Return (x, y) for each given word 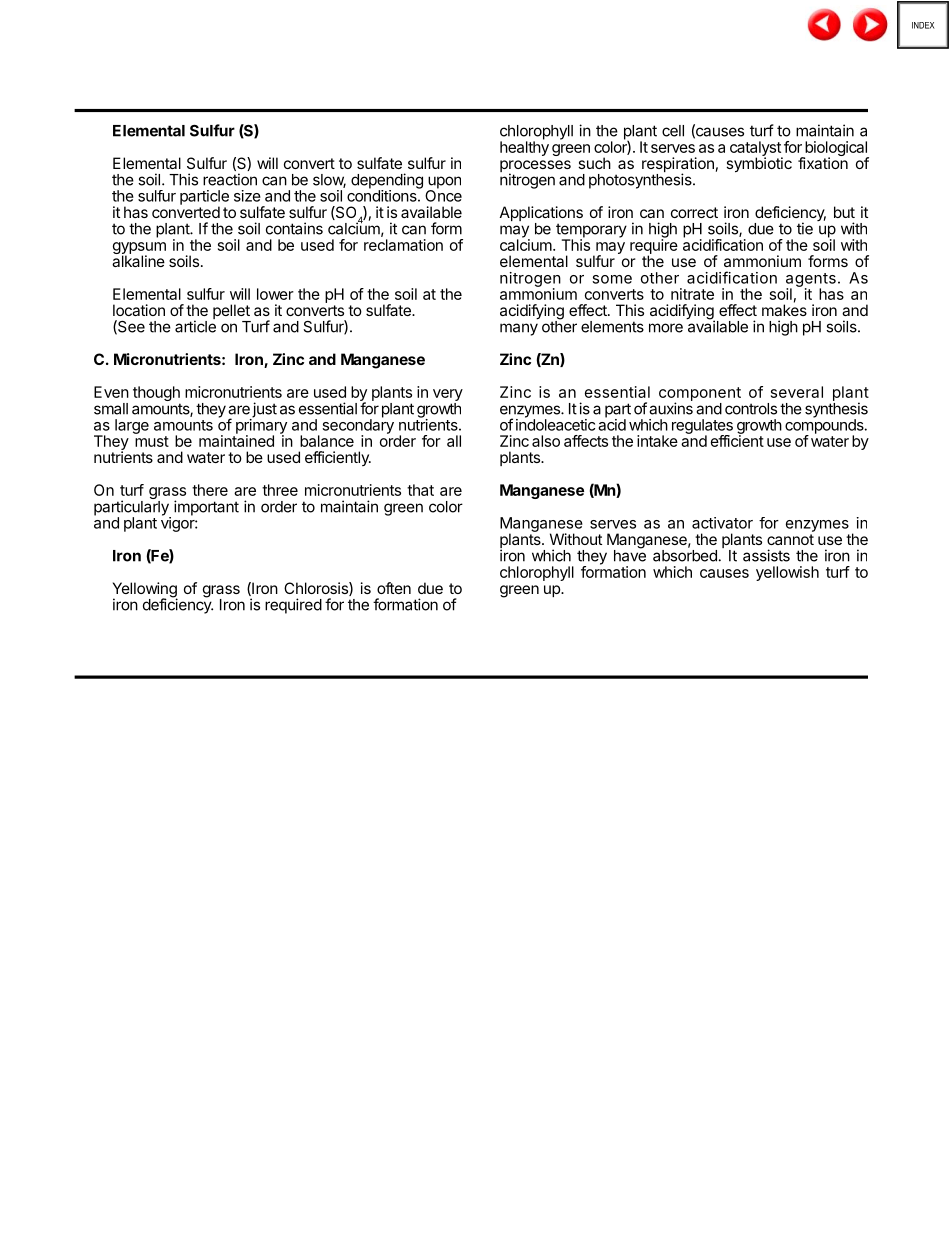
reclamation (403, 245)
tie (805, 228)
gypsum (139, 249)
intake (657, 441)
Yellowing (145, 591)
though (156, 395)
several (797, 392)
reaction (230, 179)
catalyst (756, 149)
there (210, 490)
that (420, 490)
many (519, 329)
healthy (524, 147)
